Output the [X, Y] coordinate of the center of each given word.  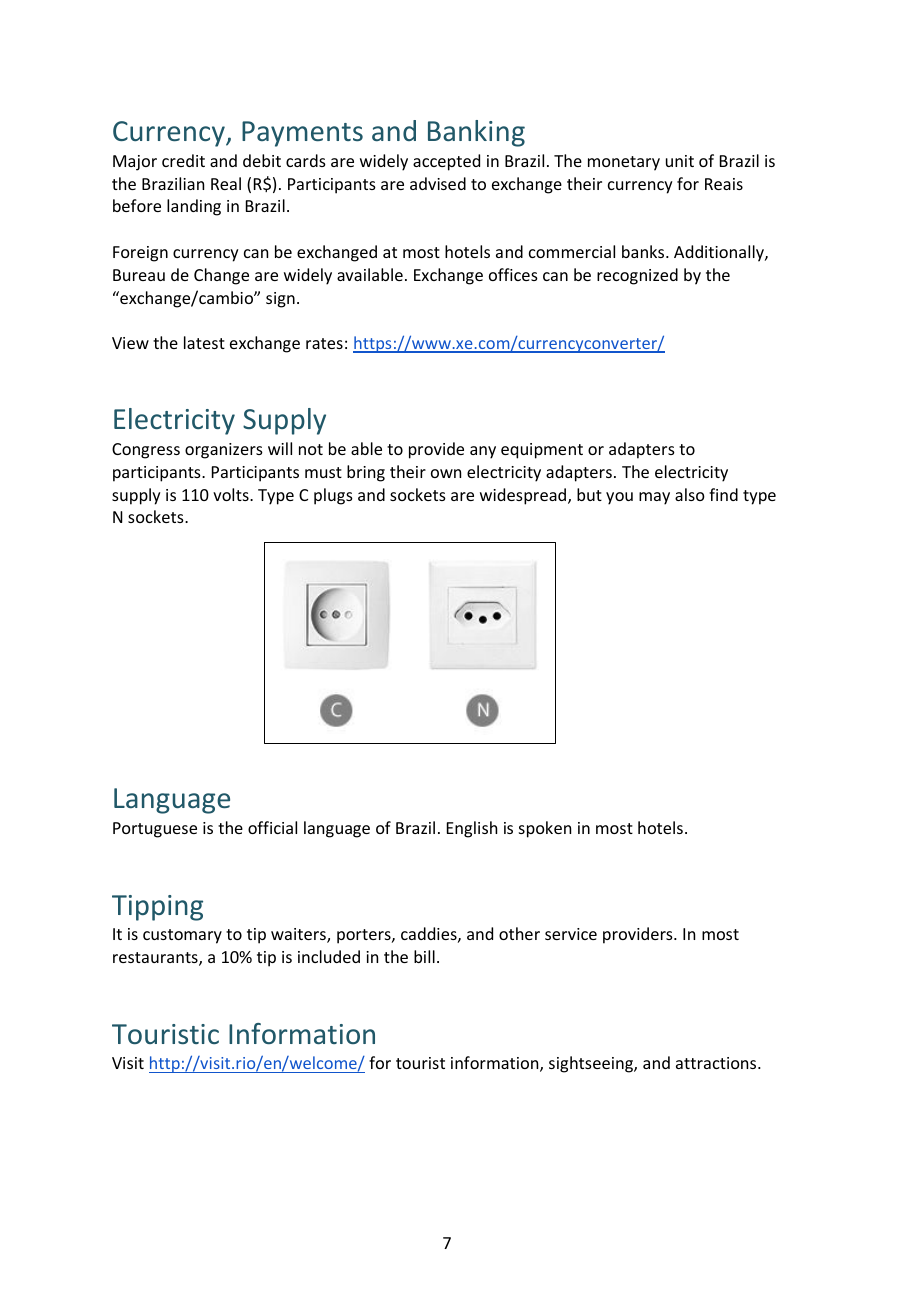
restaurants [156, 959]
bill [424, 956]
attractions [717, 1063]
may [654, 498]
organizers [224, 451]
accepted [446, 162]
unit [680, 161]
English [472, 829]
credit [183, 160]
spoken [545, 829]
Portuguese [155, 830]
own [446, 473]
